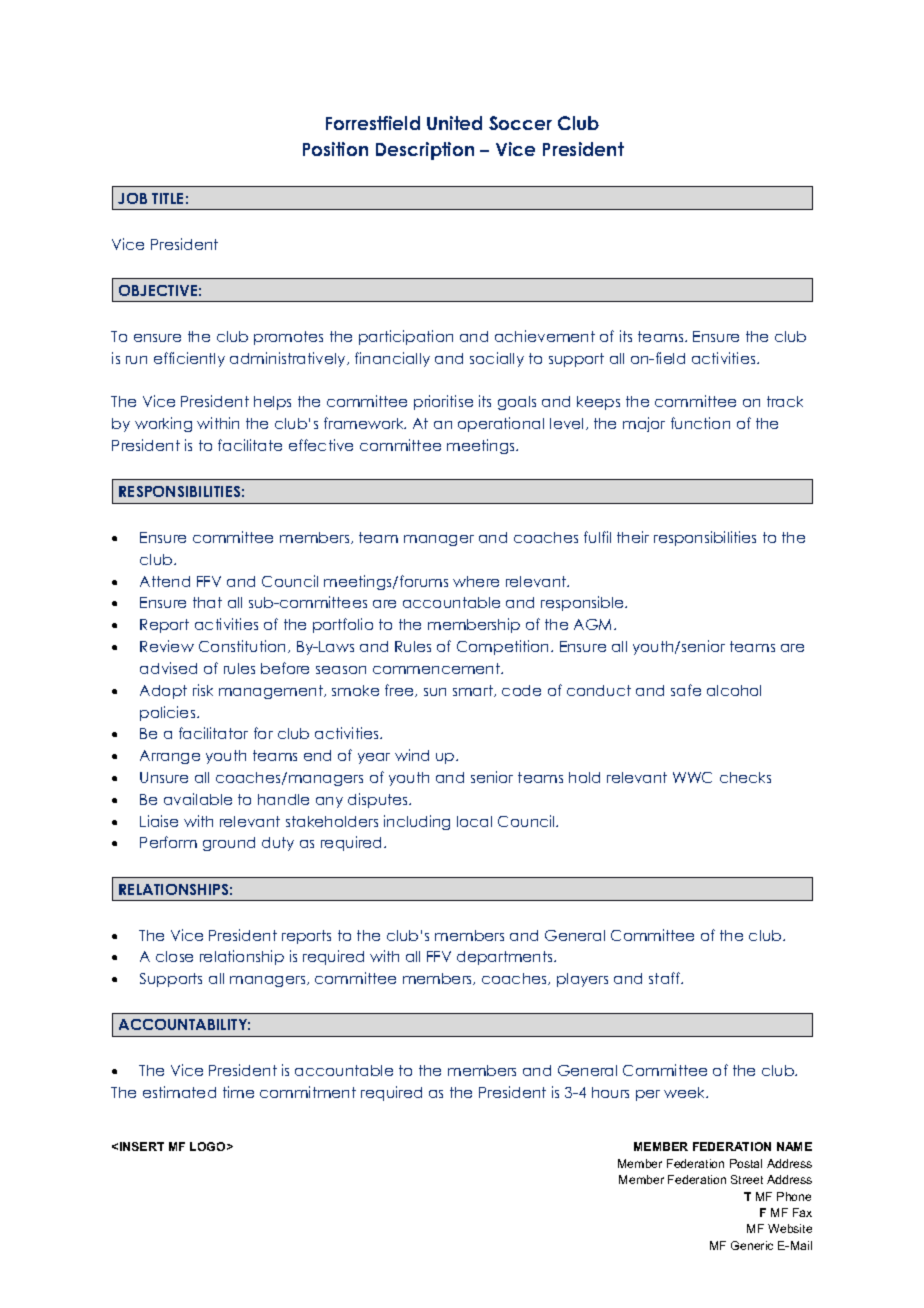  What do you see at coordinates (734, 690) in the image?
I see `alcohol` at bounding box center [734, 690].
